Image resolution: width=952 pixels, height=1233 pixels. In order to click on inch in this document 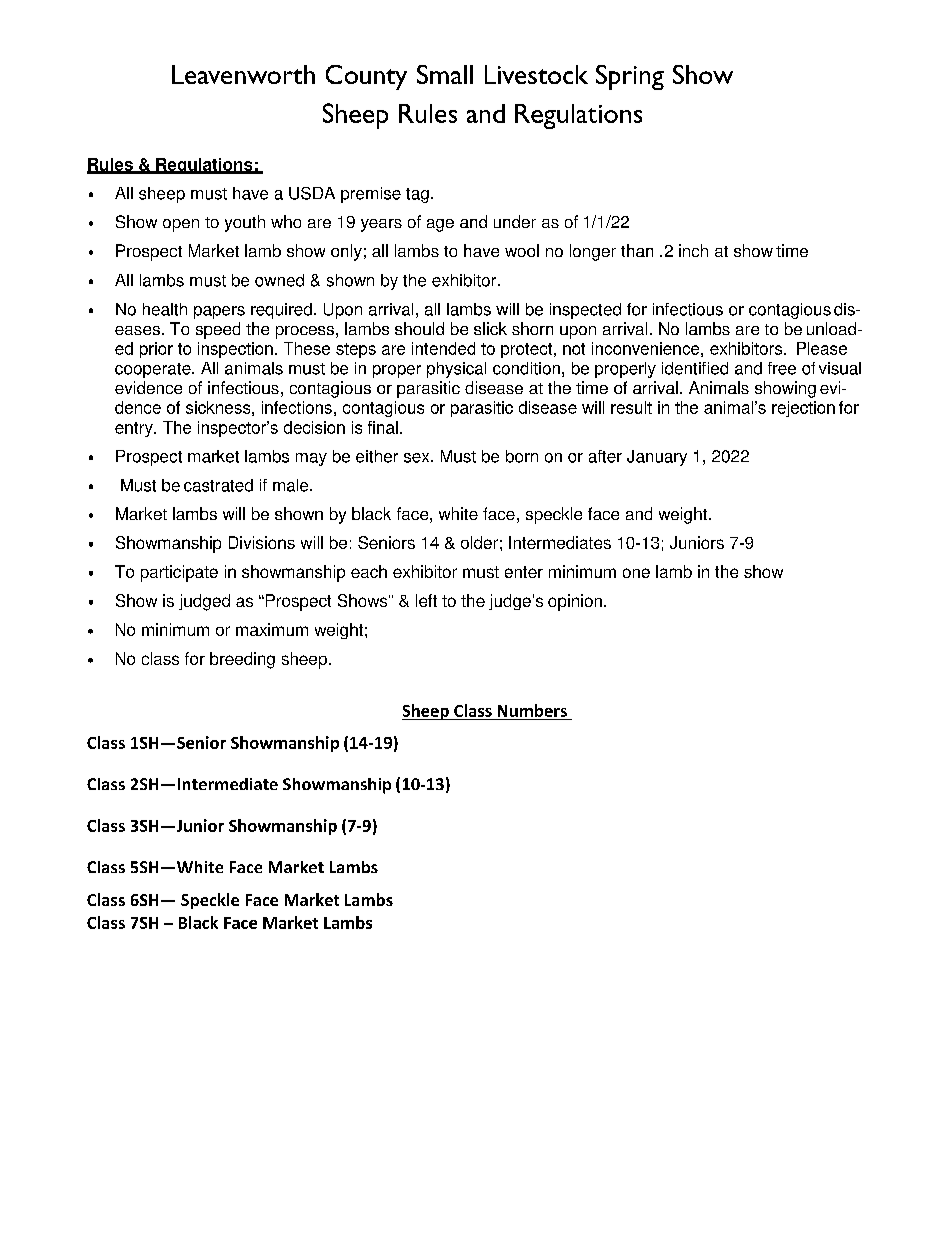, I will do `click(693, 250)`.
